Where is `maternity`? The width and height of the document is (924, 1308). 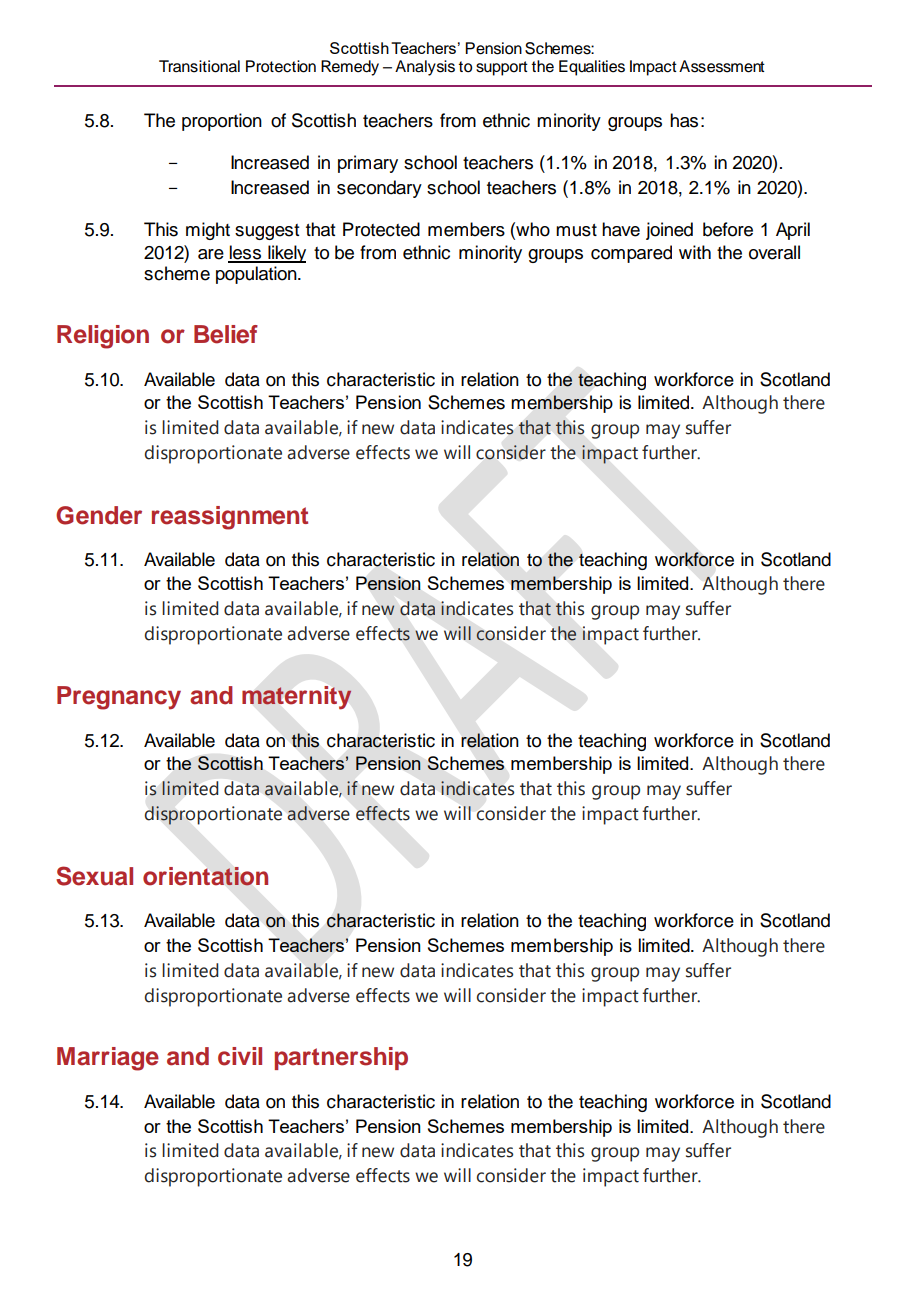
maternity is located at coordinates (297, 698).
